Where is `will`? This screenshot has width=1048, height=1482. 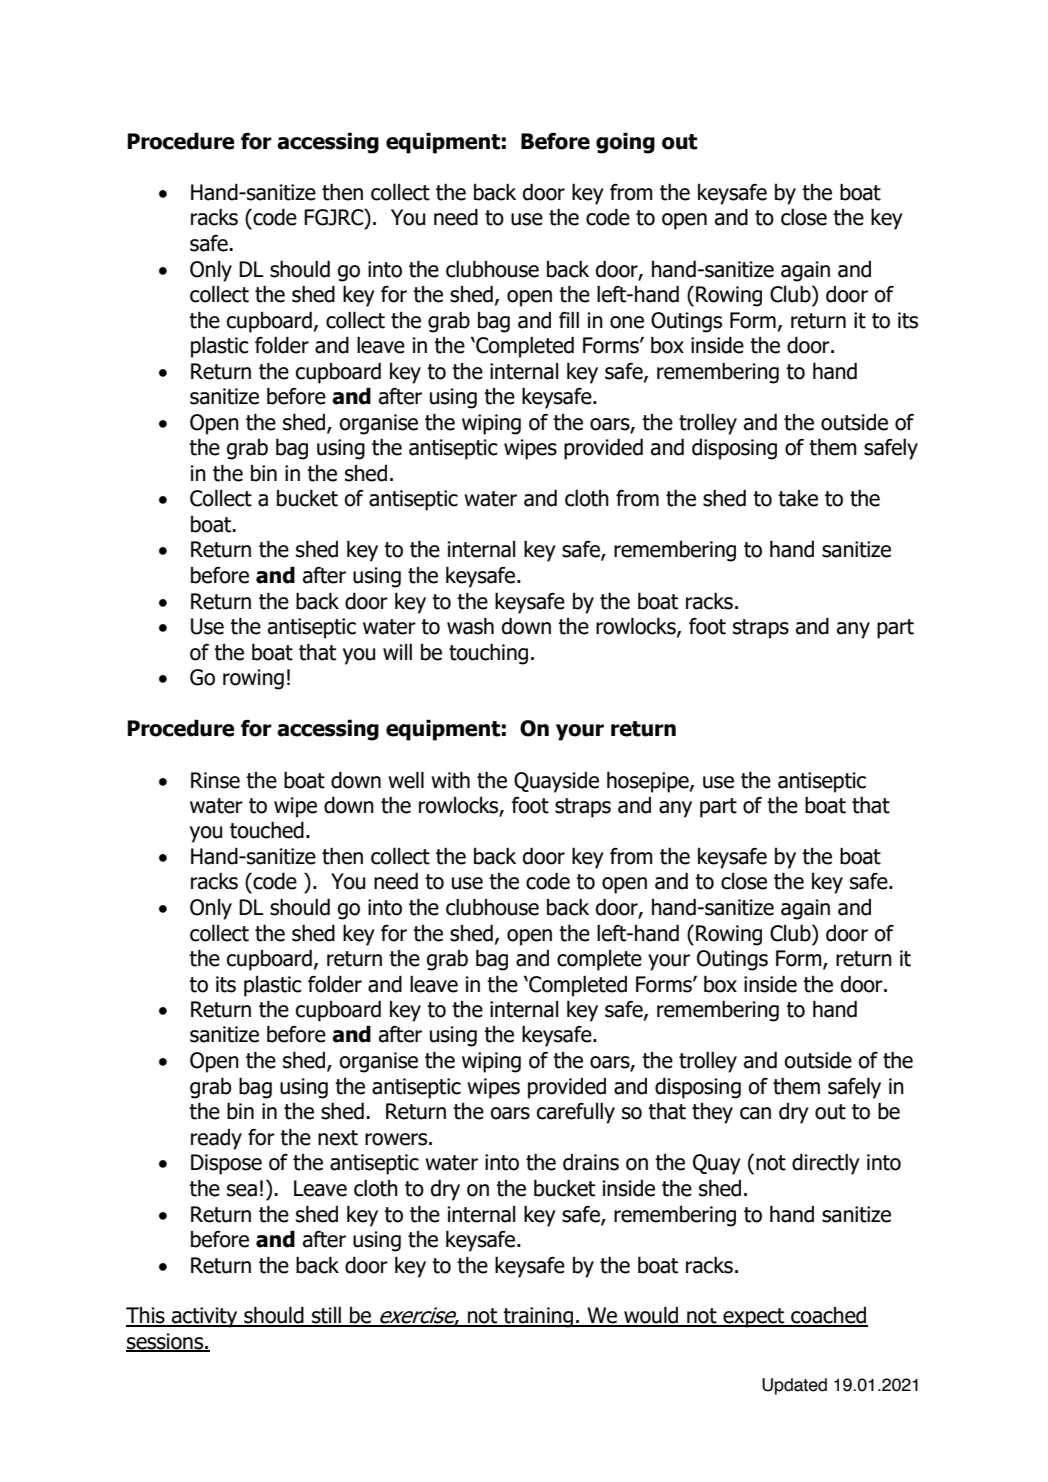
will is located at coordinates (397, 652).
